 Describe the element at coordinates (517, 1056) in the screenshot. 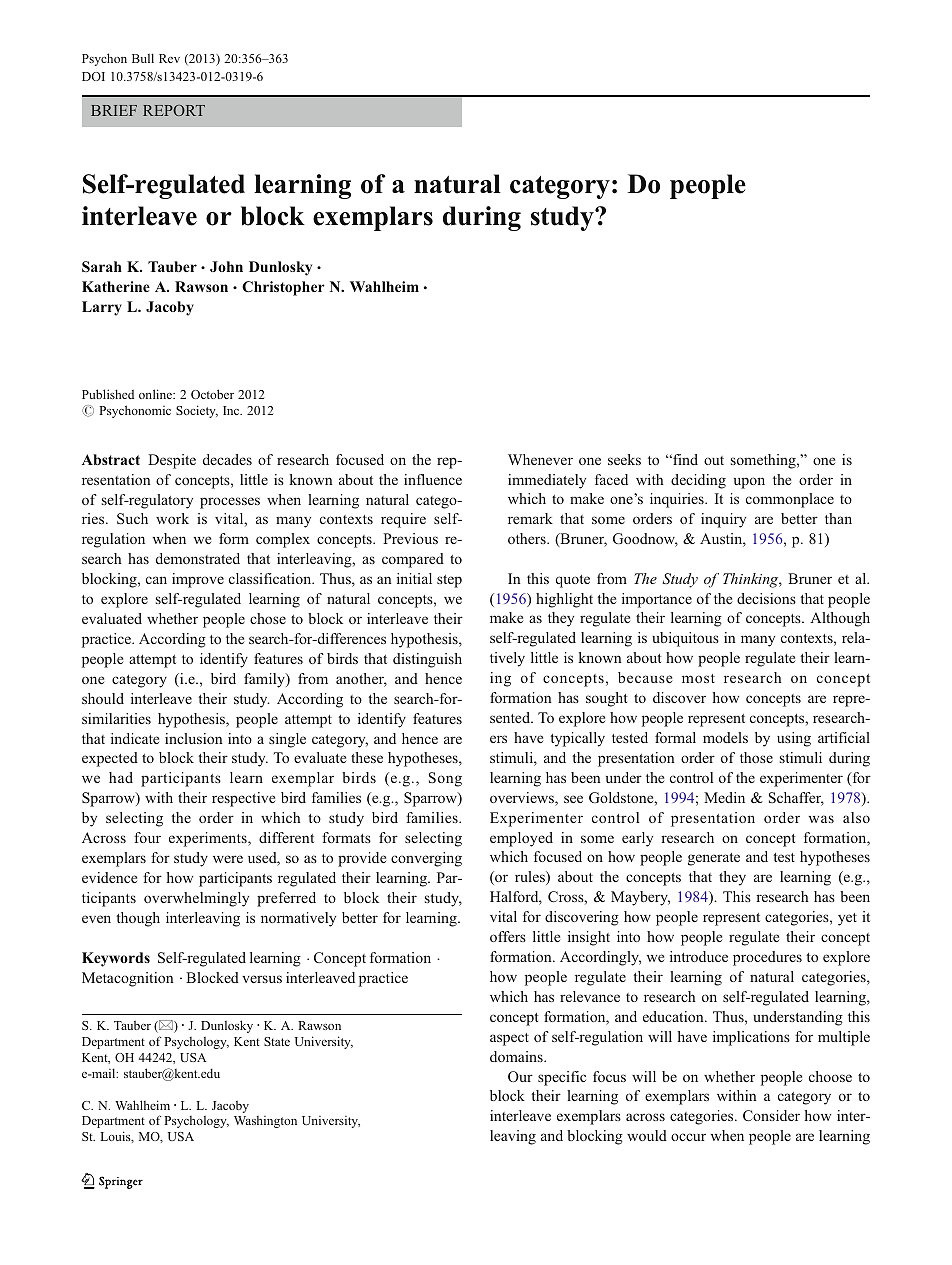

I see `domains` at that location.
